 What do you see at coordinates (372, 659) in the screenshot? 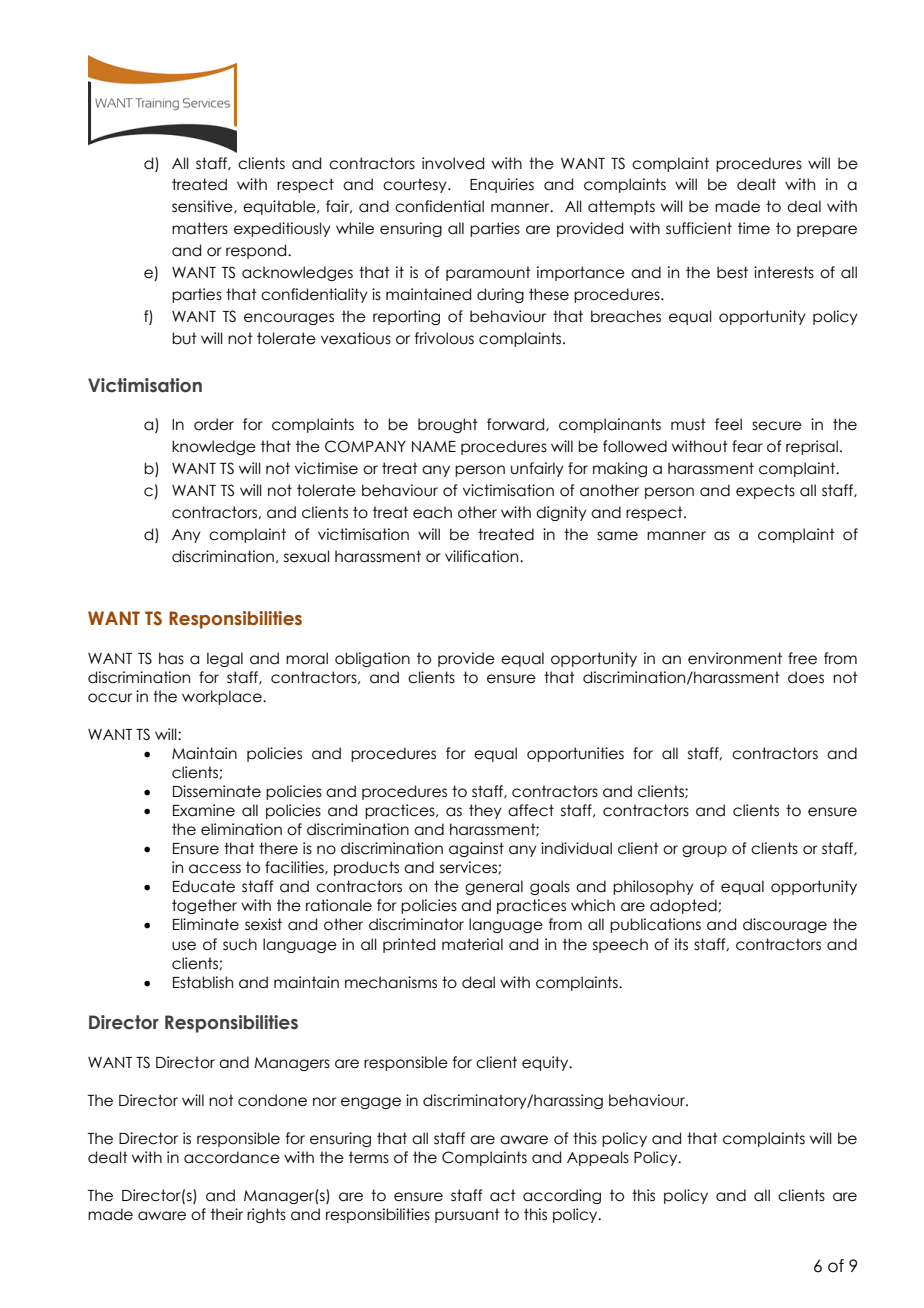
I see `obligation` at bounding box center [372, 659].
